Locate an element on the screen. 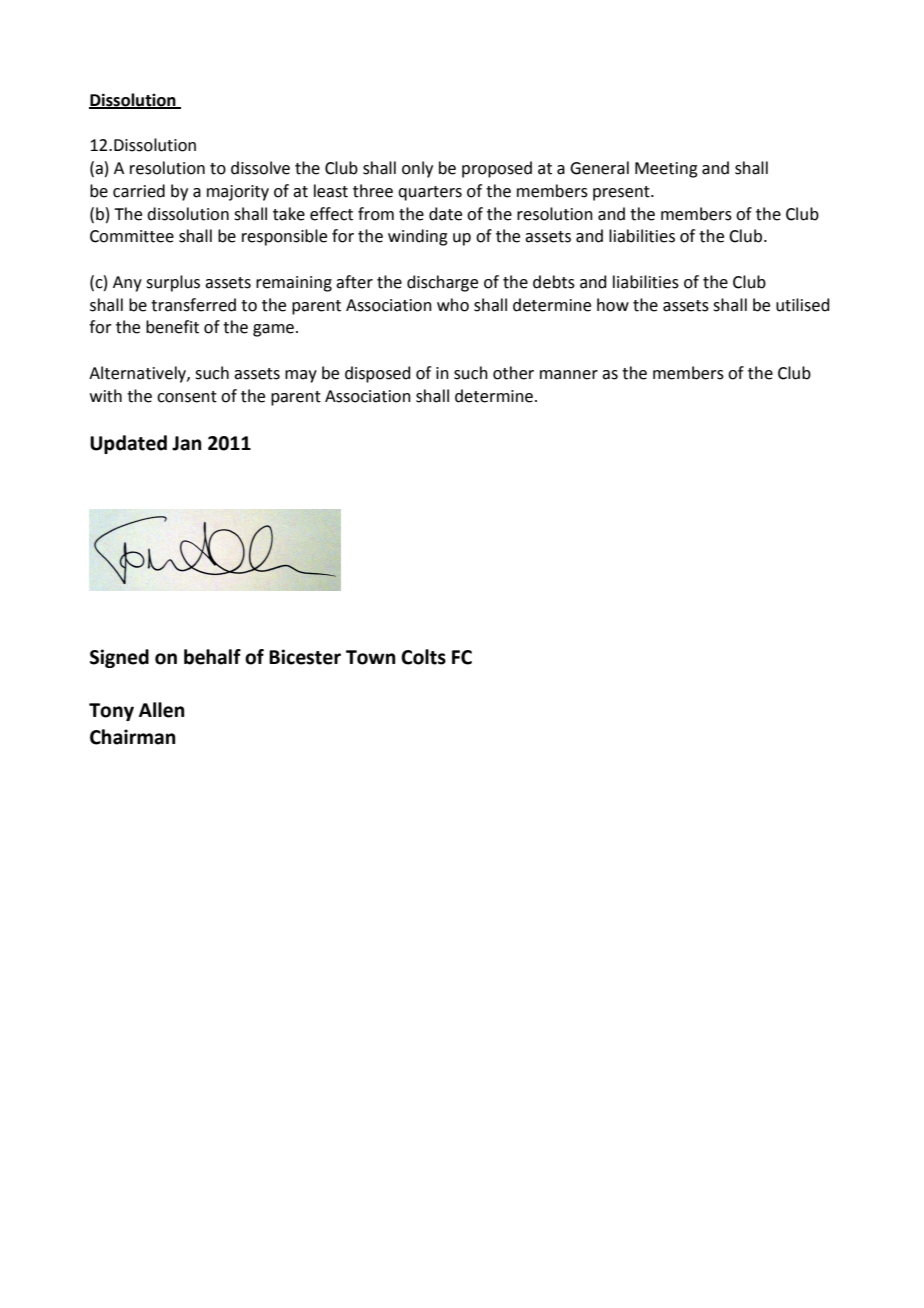 The image size is (924, 1308). Town is located at coordinates (371, 657).
